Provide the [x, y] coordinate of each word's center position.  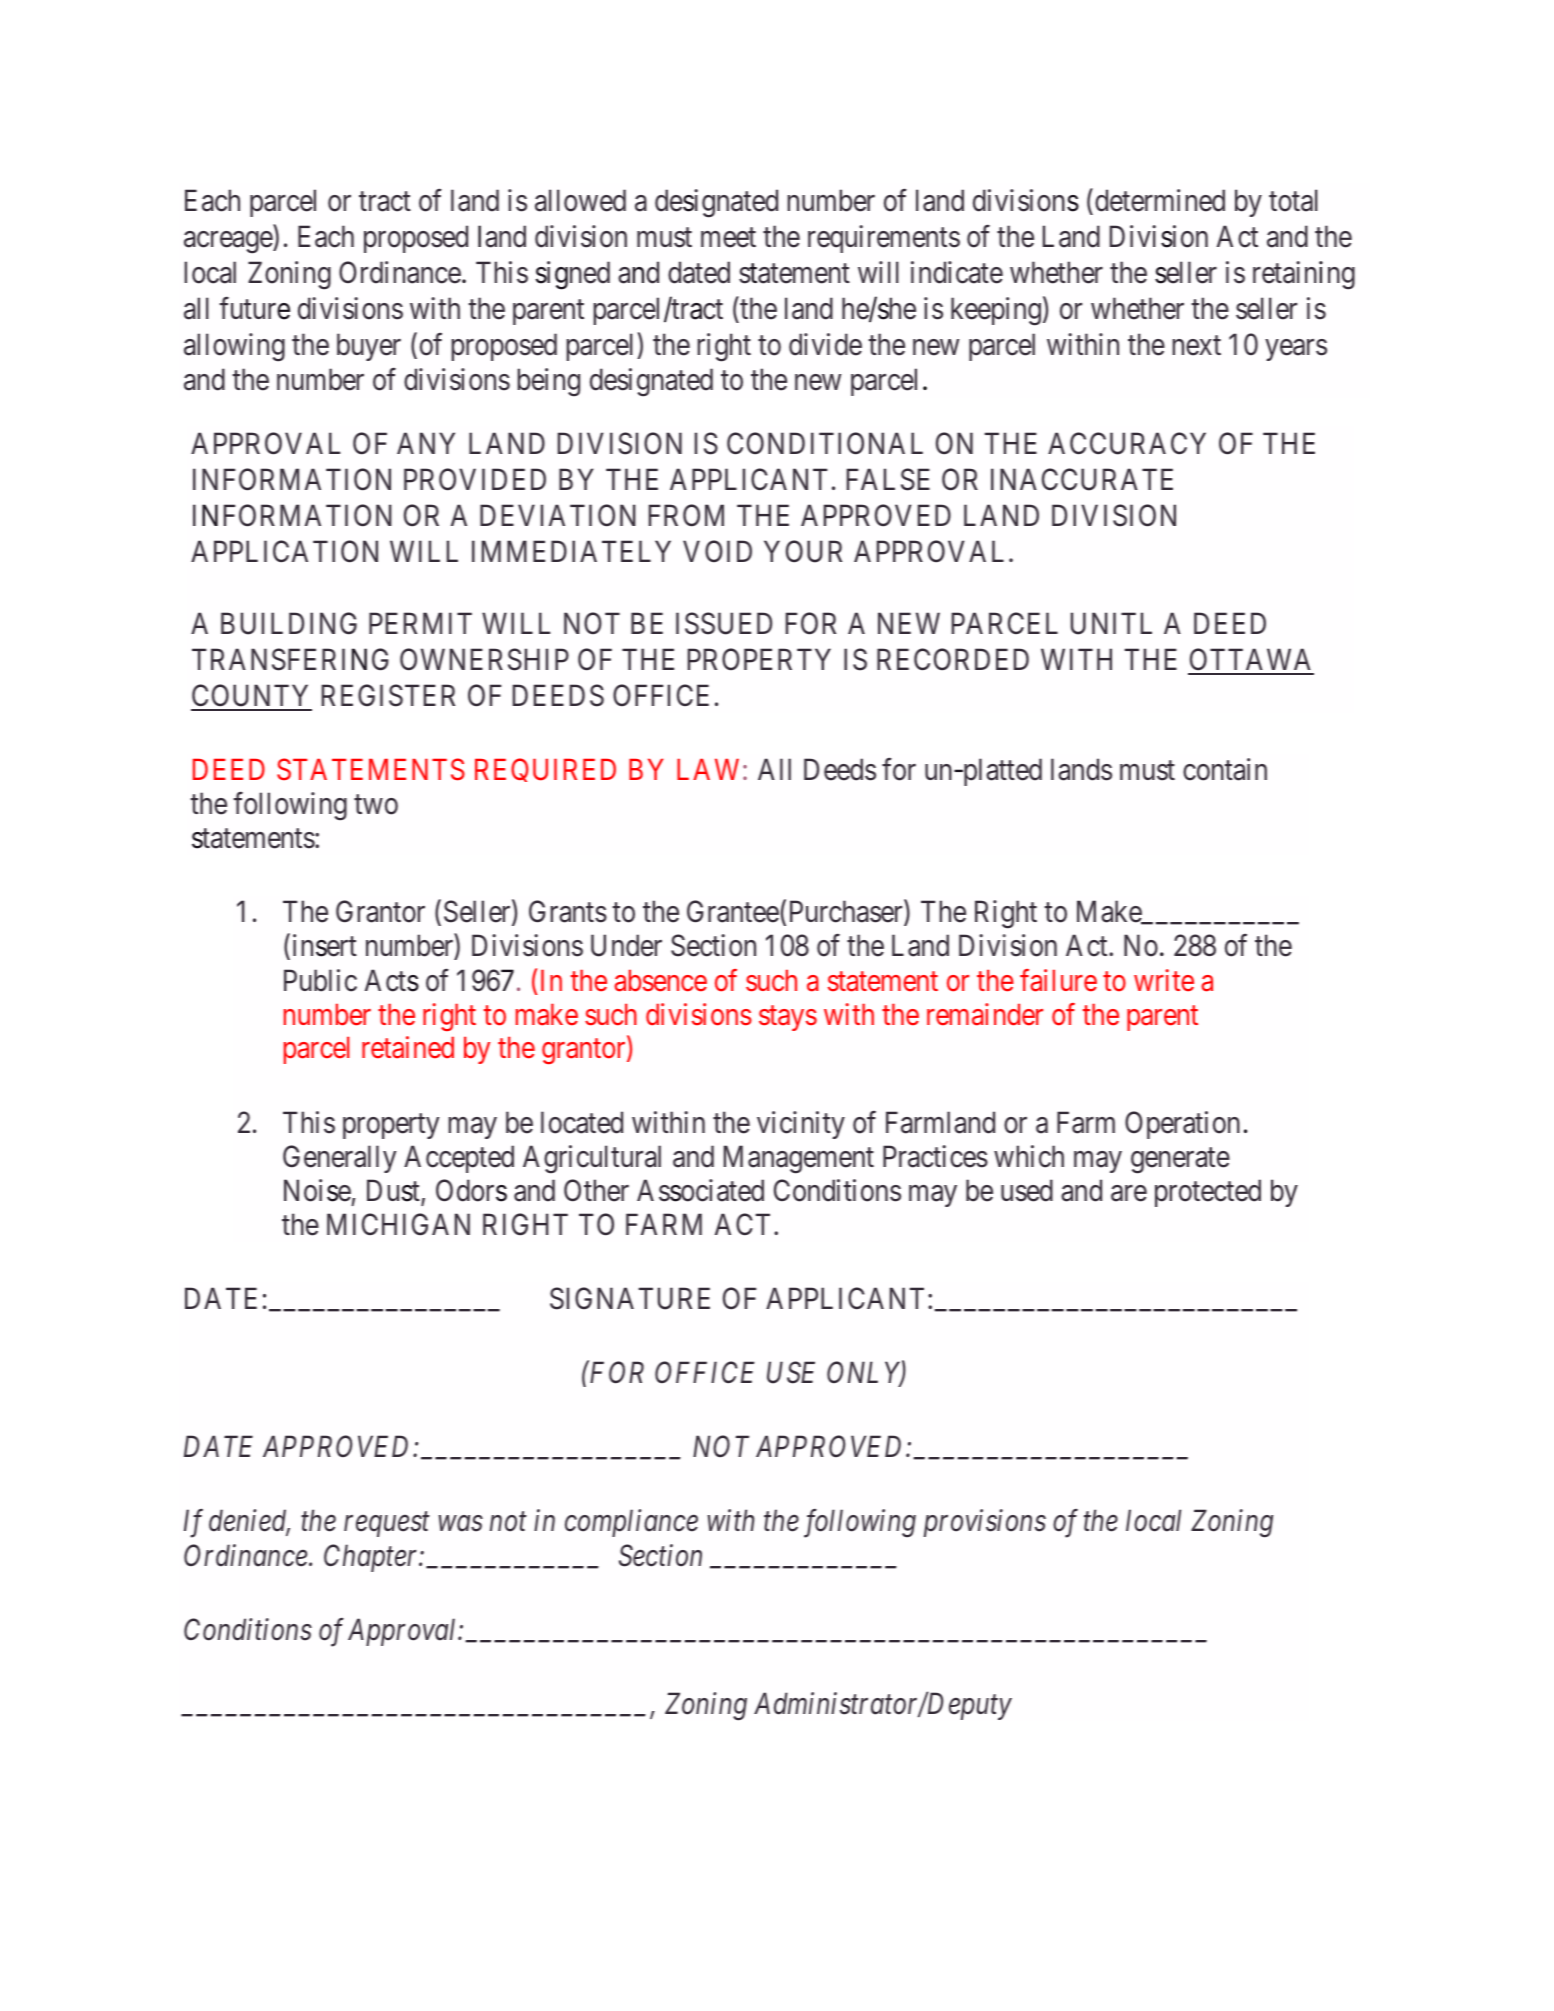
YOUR [803, 551]
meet [728, 238]
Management [799, 1159]
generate [1180, 1161]
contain [1225, 769]
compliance [631, 1523]
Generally [339, 1159]
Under [626, 945]
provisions [985, 1523]
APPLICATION [284, 551]
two [376, 805]
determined [1160, 200]
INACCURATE [1082, 479]
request [387, 1525]
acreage [229, 243]
